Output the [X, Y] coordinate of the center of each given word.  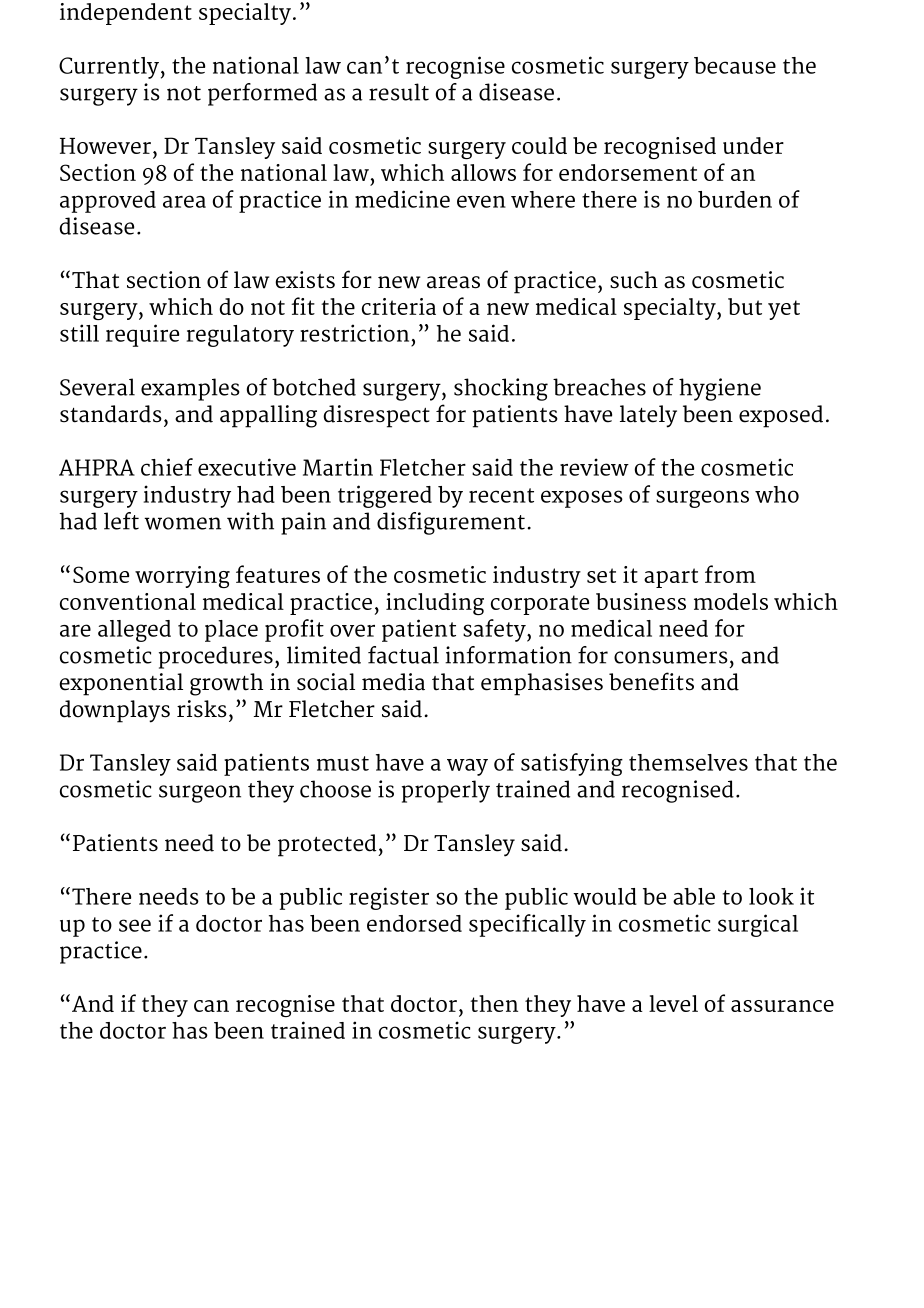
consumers [671, 657]
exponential [121, 684]
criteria [399, 306]
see [135, 925]
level [673, 1003]
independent [126, 14]
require [142, 335]
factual [403, 655]
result [399, 92]
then [494, 1003]
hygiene [720, 389]
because [735, 65]
